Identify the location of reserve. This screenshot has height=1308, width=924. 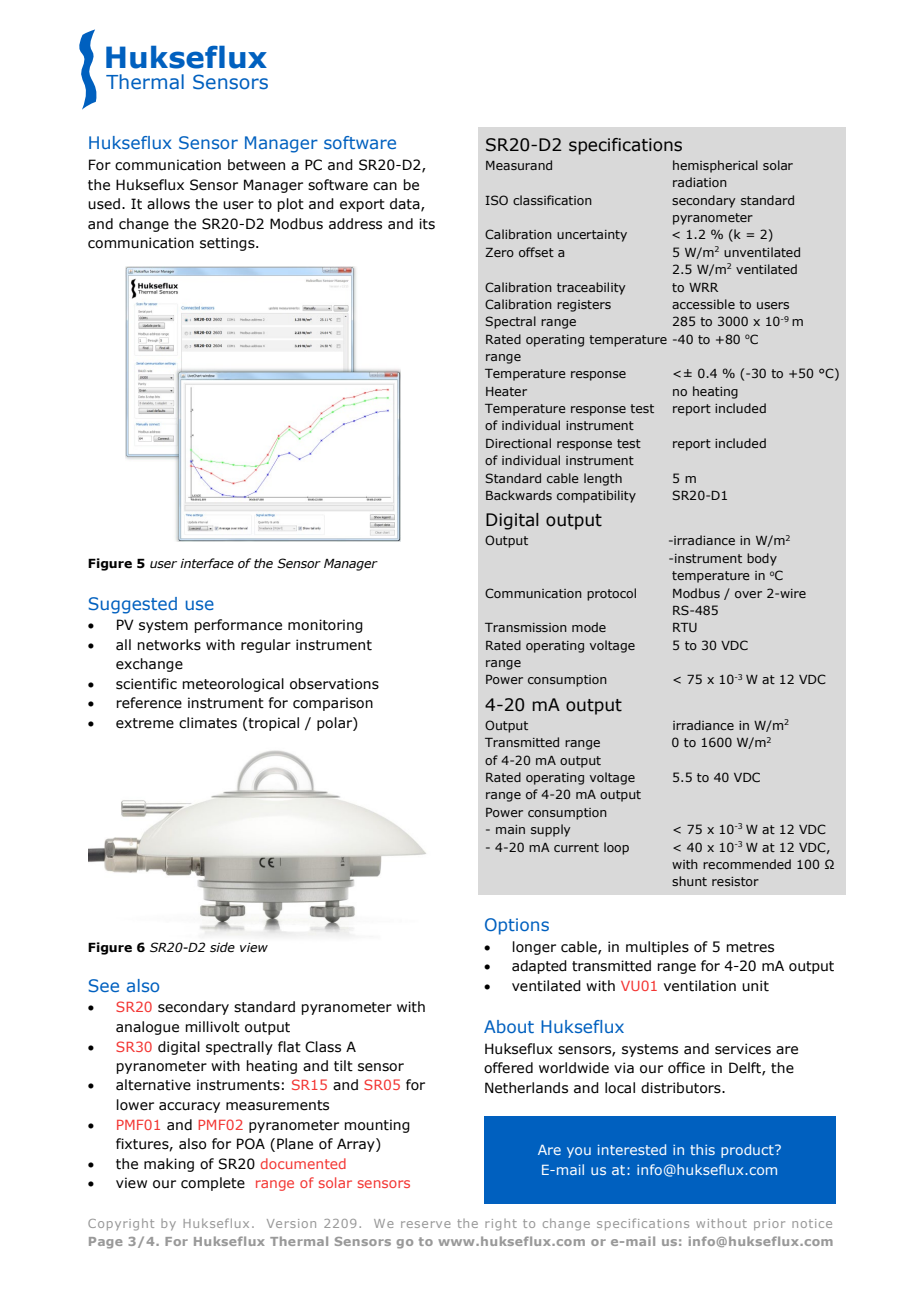
(425, 1224).
